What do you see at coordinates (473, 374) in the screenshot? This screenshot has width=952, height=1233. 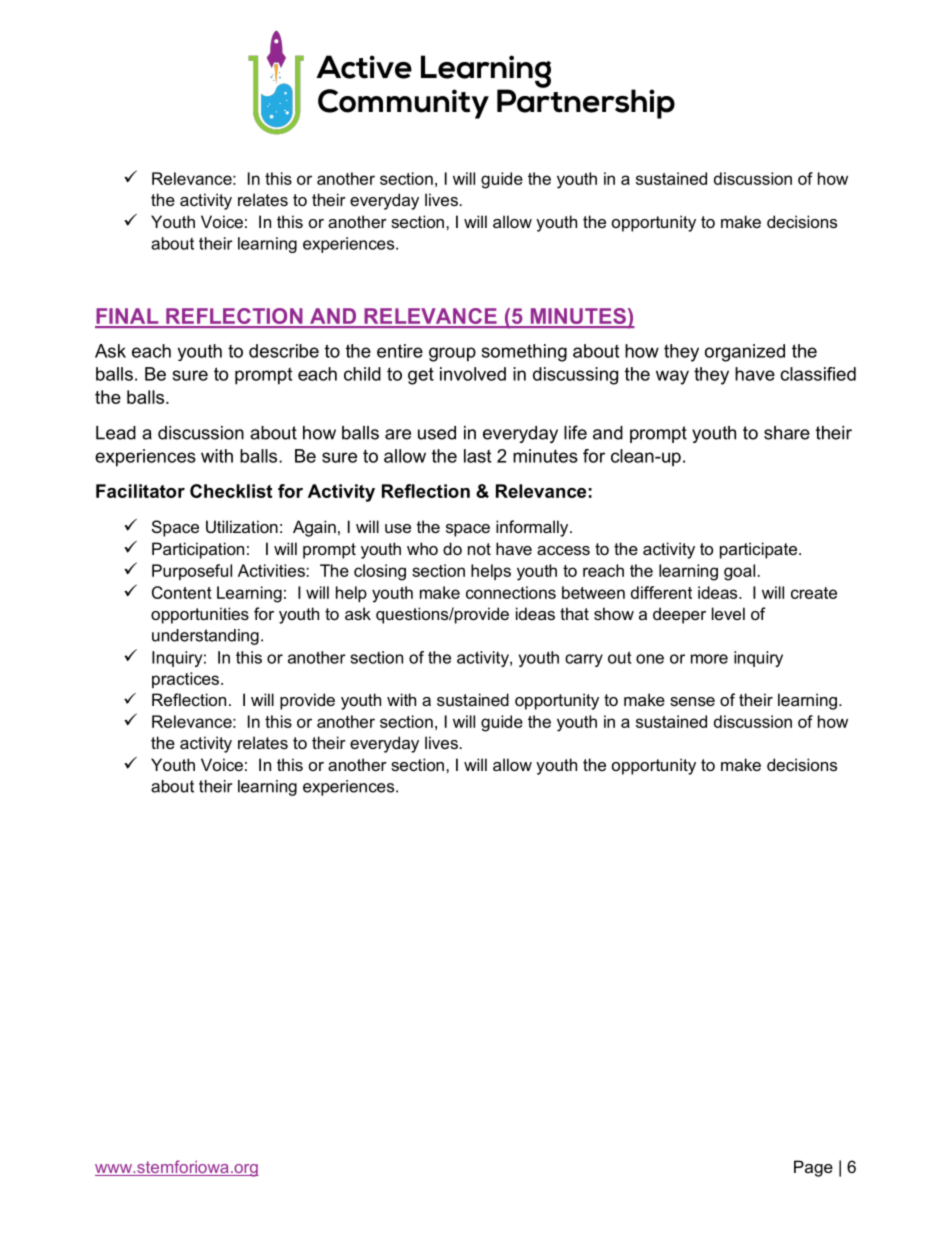 I see `involved` at bounding box center [473, 374].
